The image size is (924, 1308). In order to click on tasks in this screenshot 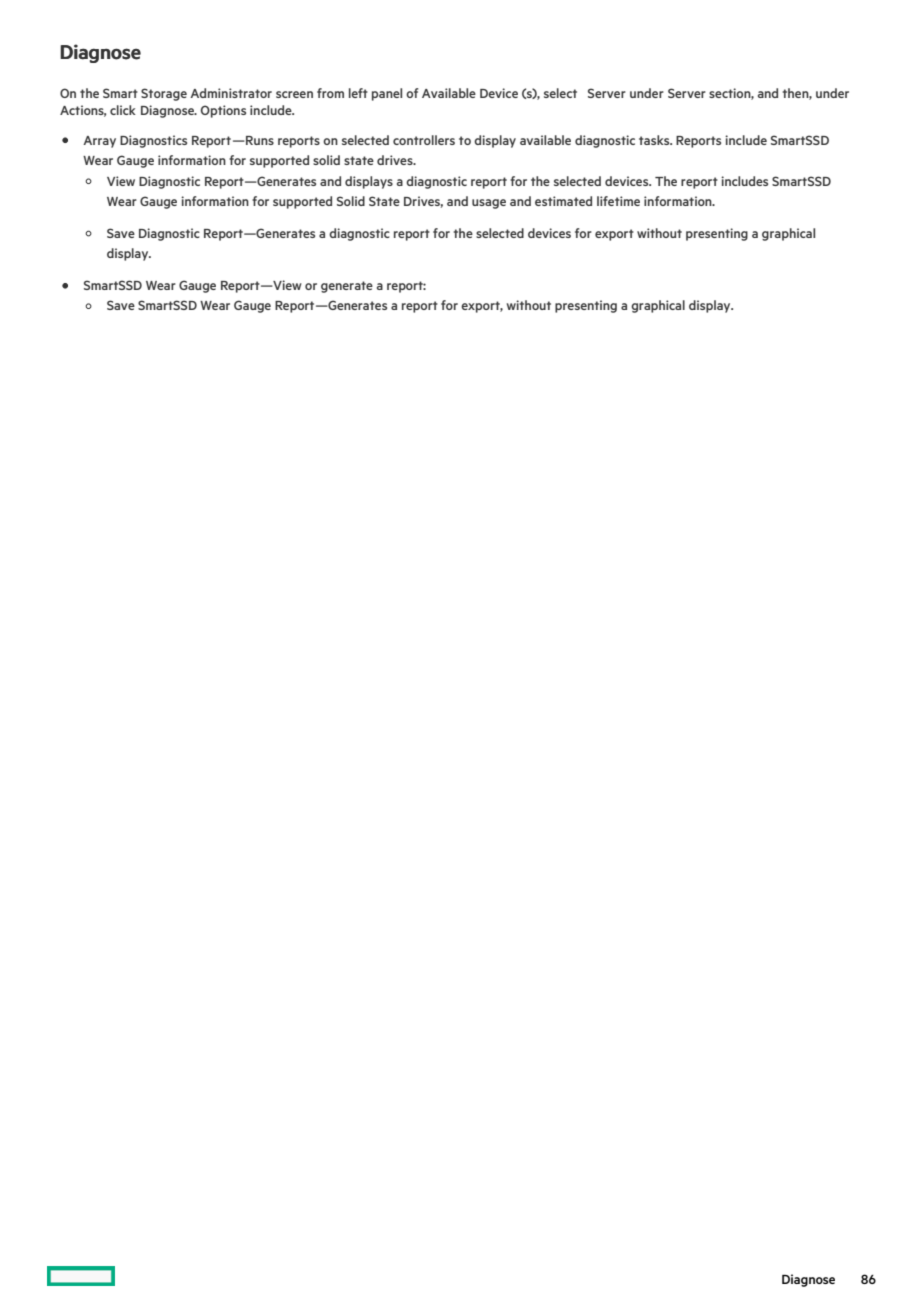, I will do `click(655, 140)`.
